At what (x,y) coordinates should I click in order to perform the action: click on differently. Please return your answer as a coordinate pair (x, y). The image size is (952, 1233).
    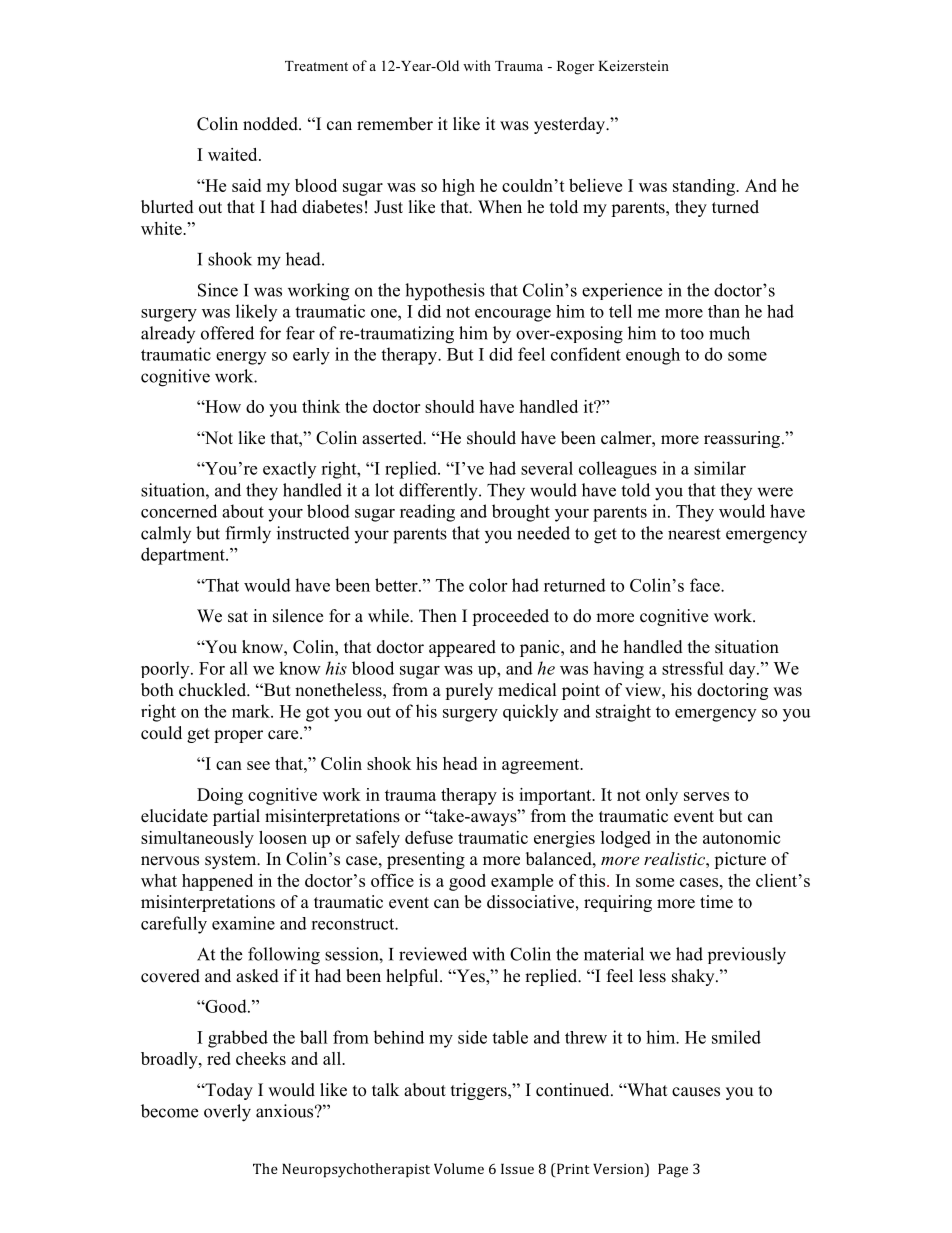
    Looking at the image, I should click on (439, 492).
